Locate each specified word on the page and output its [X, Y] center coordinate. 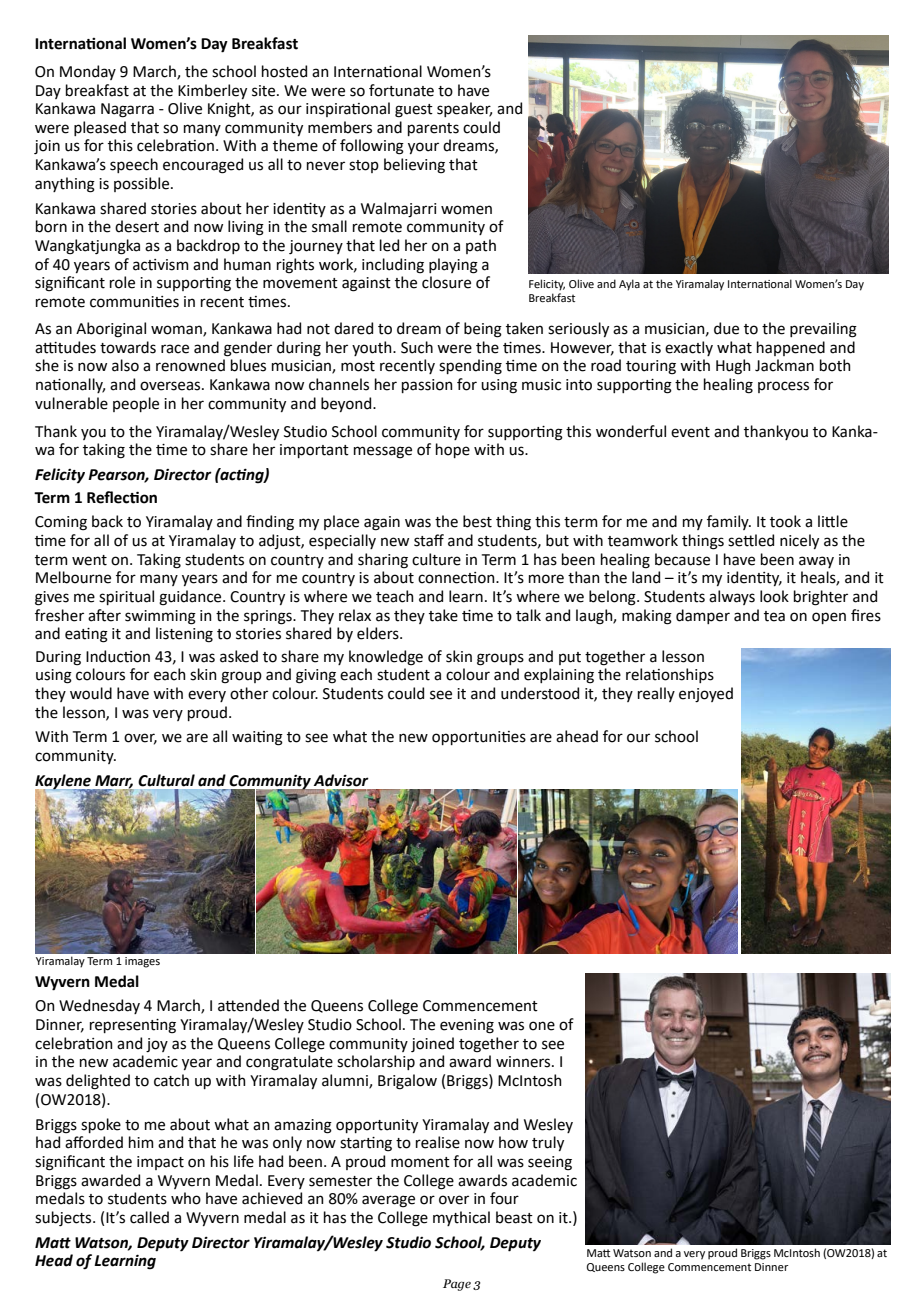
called [149, 1217]
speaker [464, 109]
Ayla [629, 285]
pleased [100, 128]
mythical [461, 1218]
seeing [550, 1163]
